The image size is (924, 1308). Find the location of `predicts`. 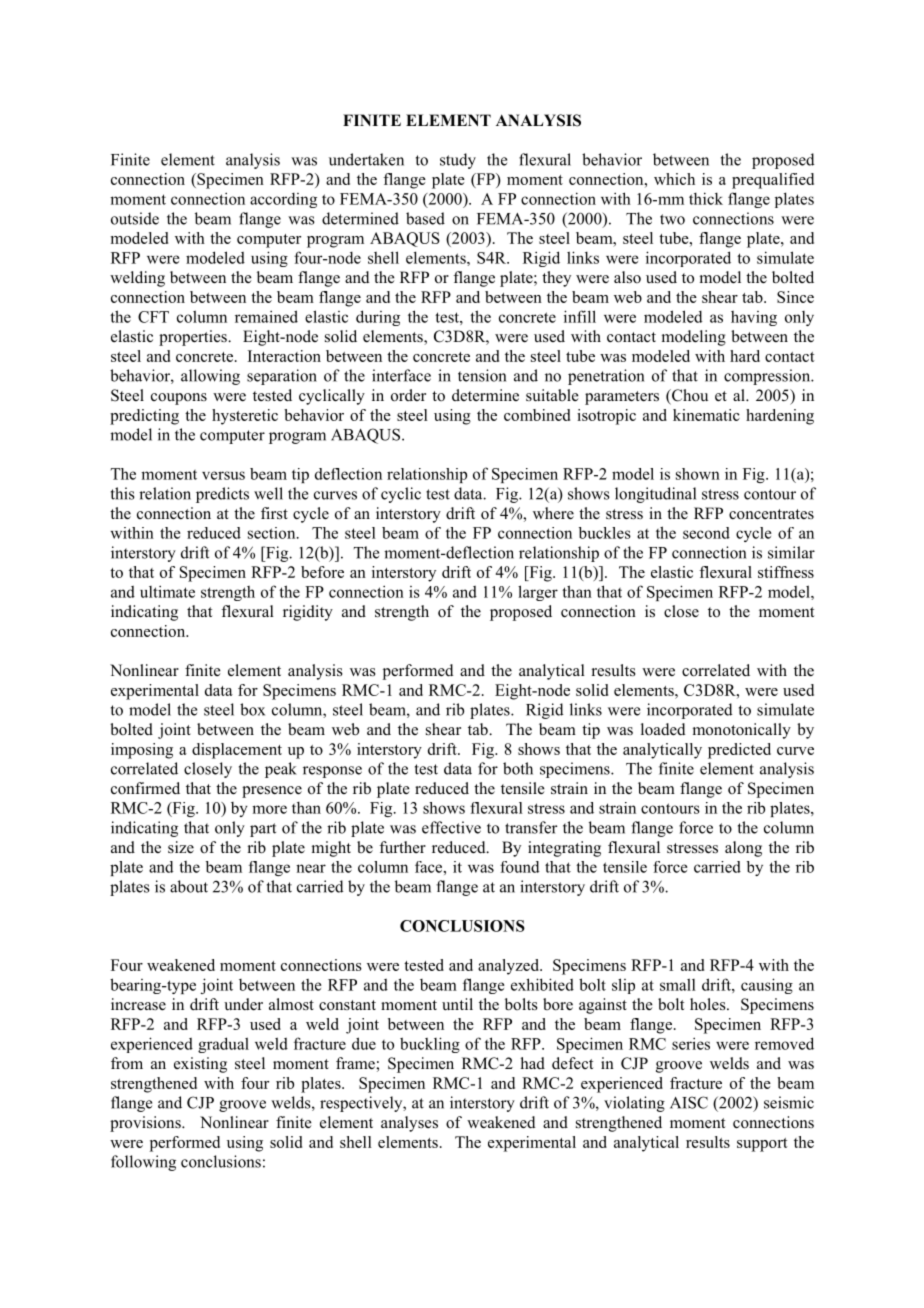

predicts is located at coordinates (222, 495).
